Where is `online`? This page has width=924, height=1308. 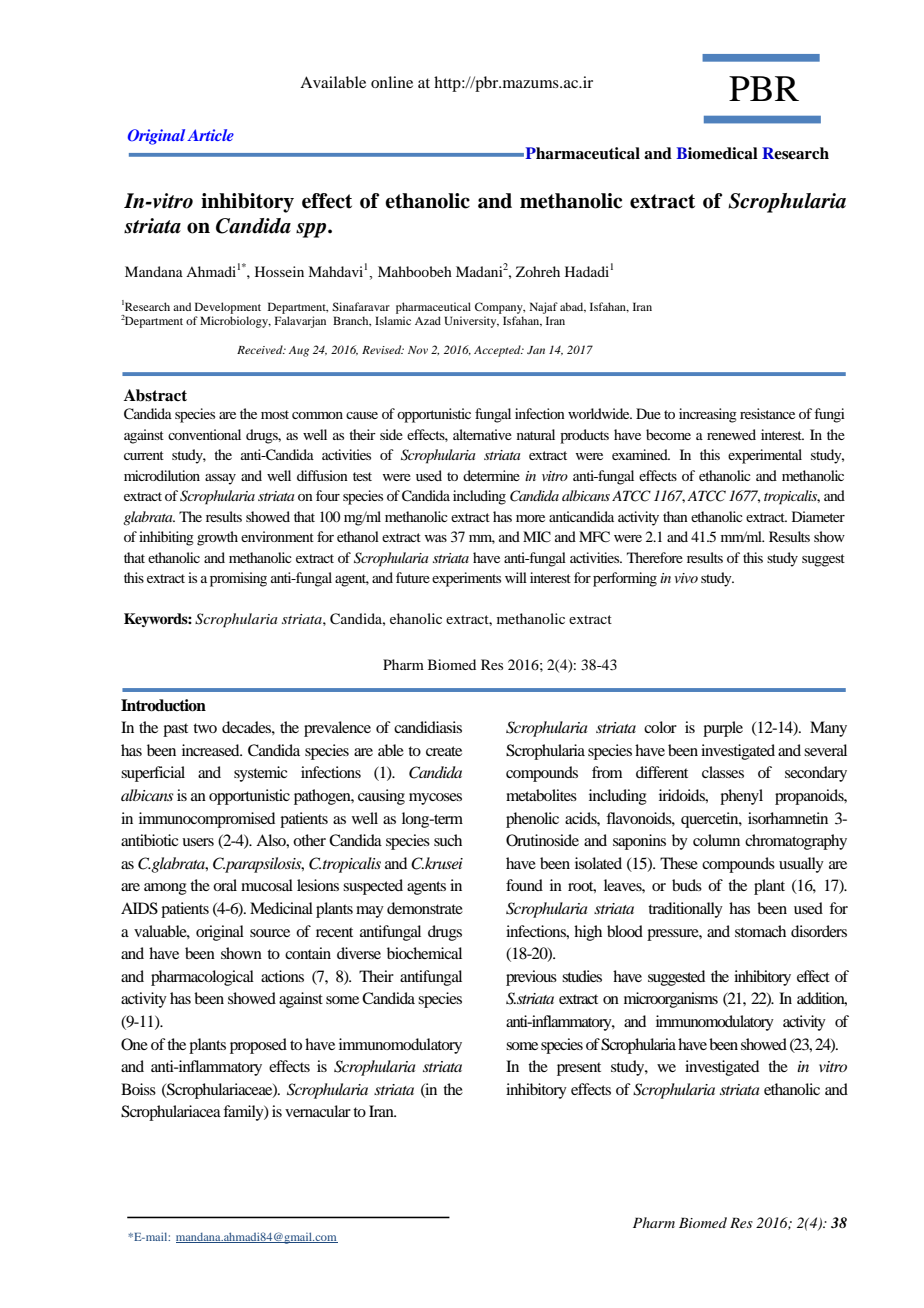
online is located at coordinates (392, 82).
